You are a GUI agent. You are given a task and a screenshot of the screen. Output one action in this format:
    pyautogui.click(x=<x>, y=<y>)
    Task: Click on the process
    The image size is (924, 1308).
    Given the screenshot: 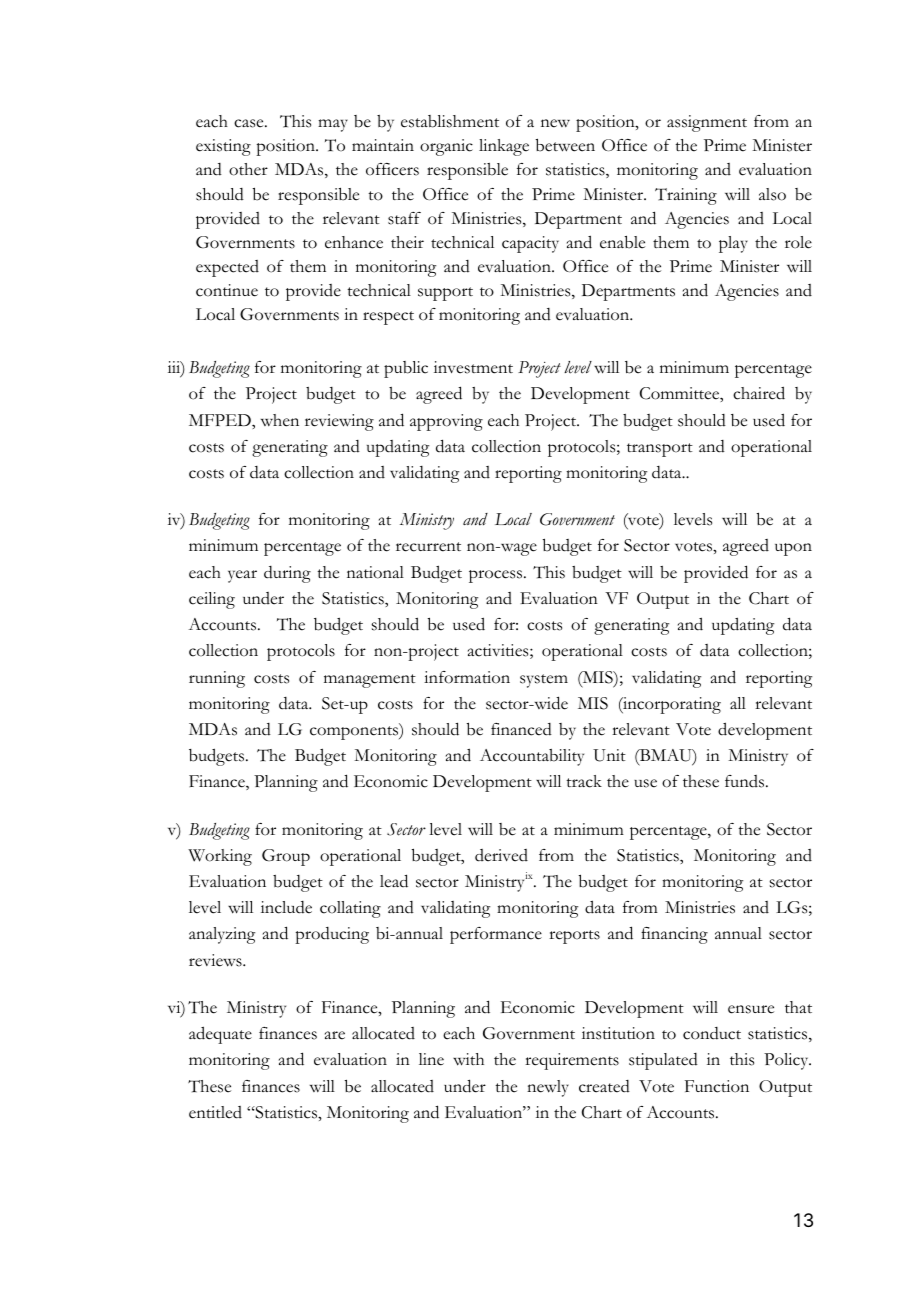 What is the action you would take?
    pyautogui.click(x=497, y=576)
